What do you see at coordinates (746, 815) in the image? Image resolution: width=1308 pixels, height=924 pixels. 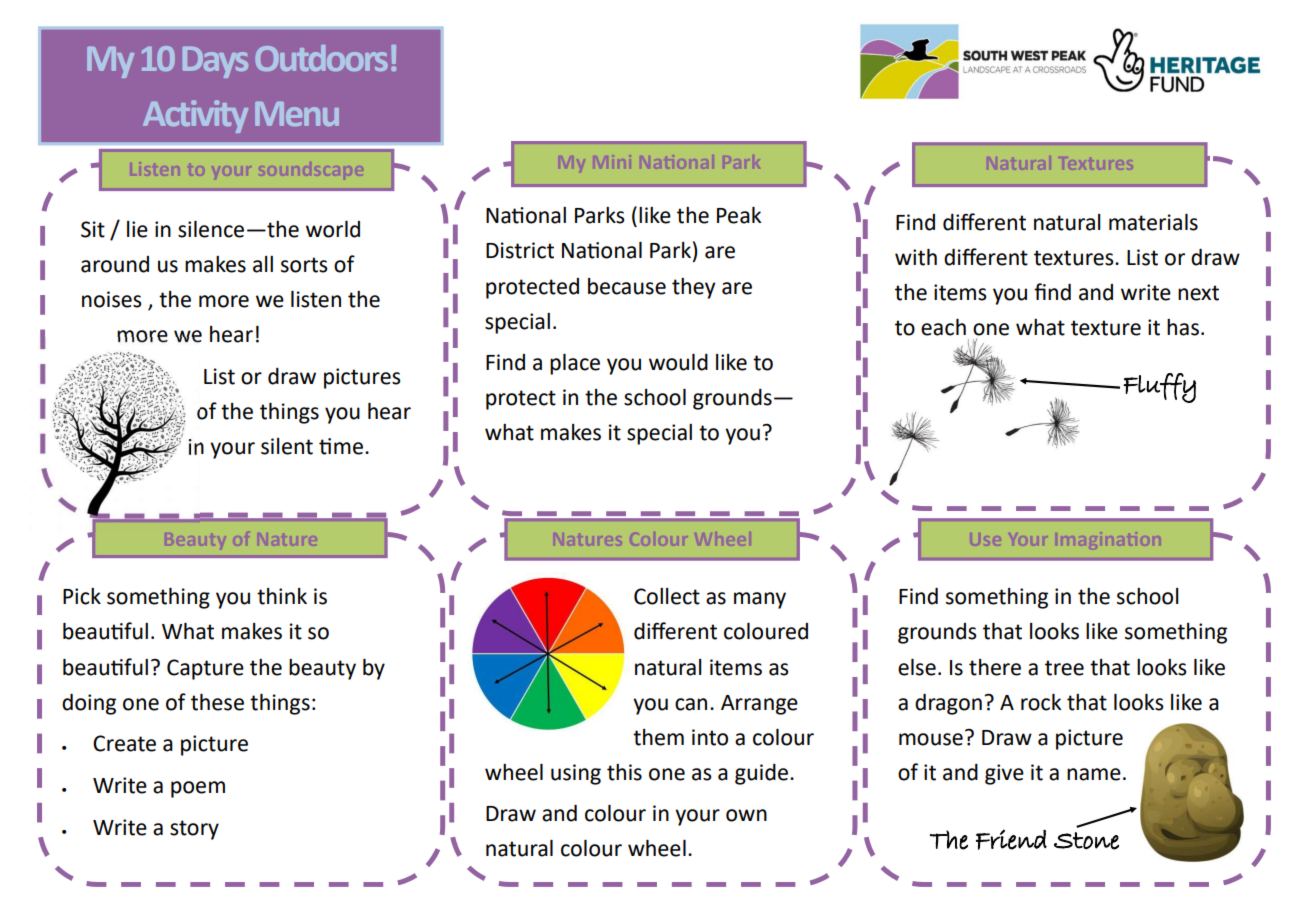 I see `own` at bounding box center [746, 815].
